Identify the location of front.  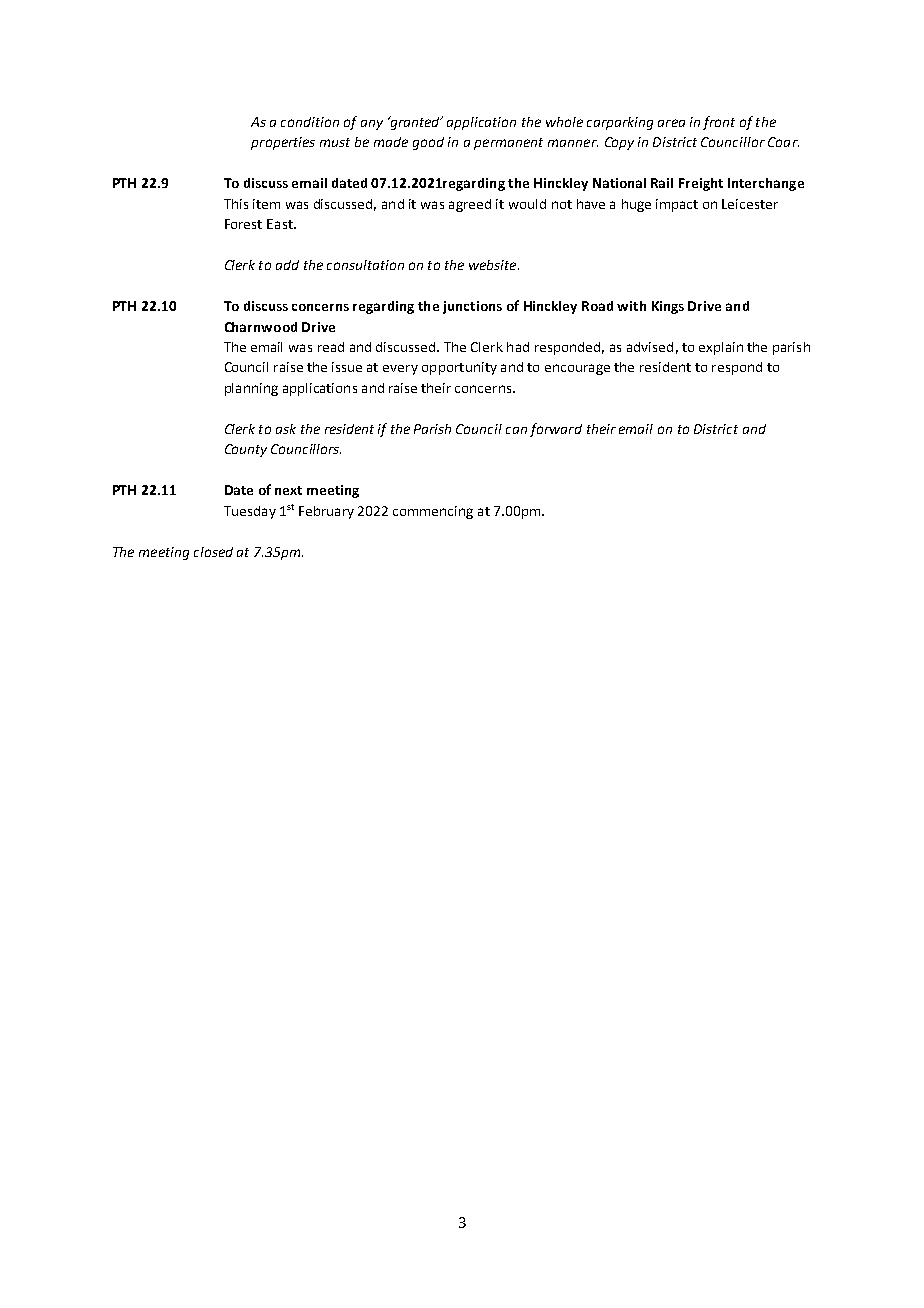
(719, 123).
